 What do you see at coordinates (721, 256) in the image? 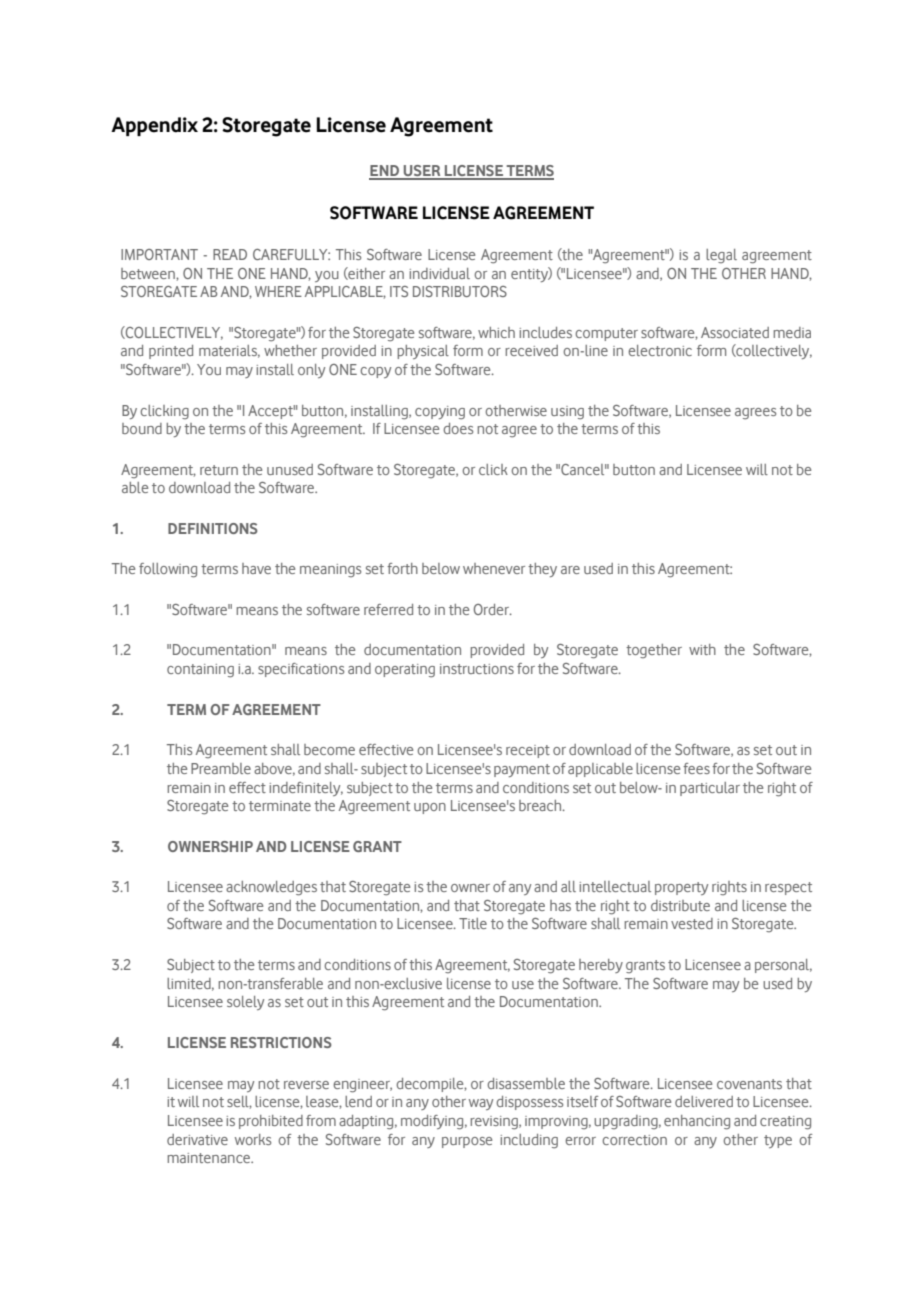
I see `legal` at bounding box center [721, 256].
